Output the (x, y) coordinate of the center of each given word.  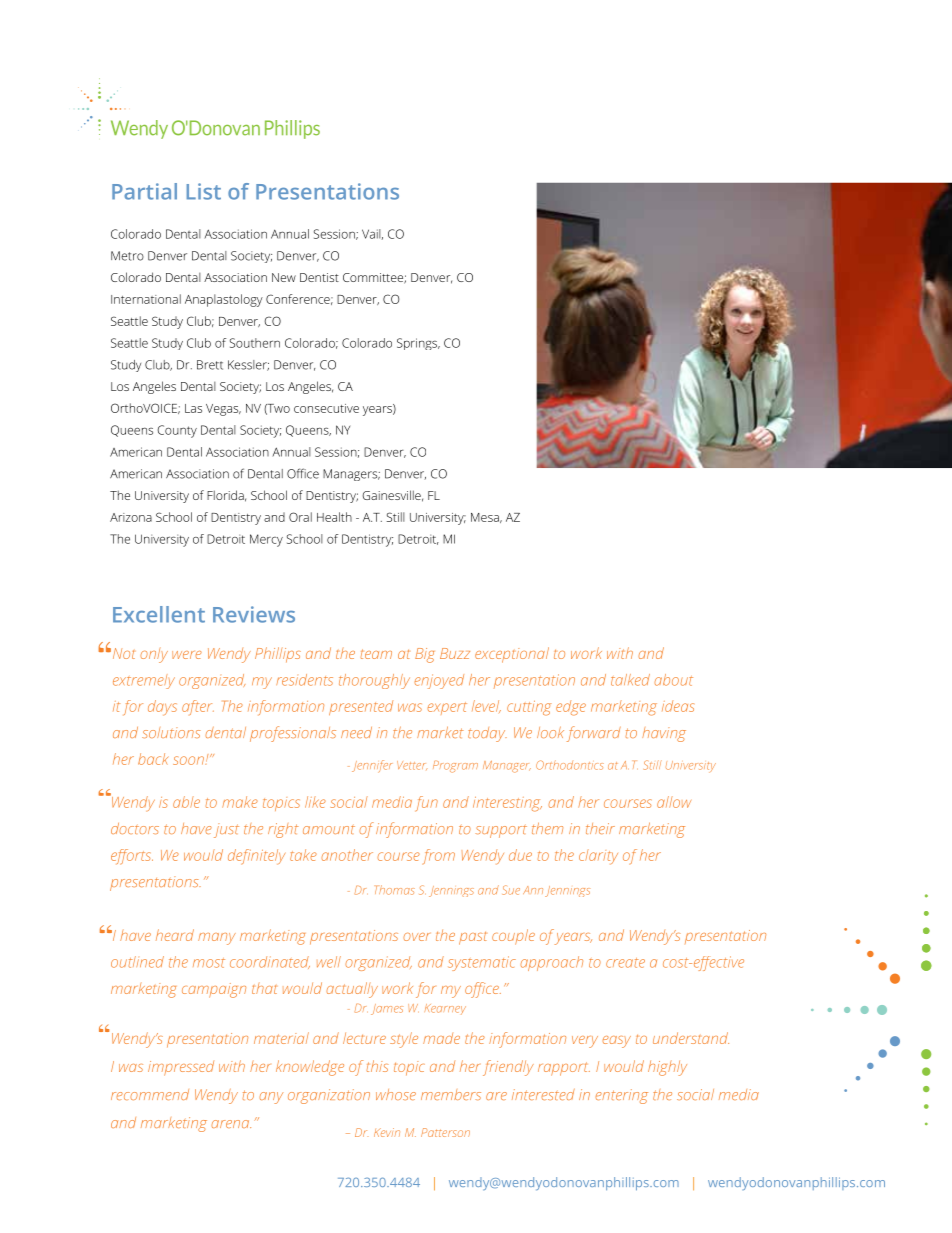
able (186, 802)
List (204, 191)
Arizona (131, 517)
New (284, 277)
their (600, 828)
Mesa (486, 518)
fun (426, 804)
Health (334, 517)
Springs (418, 344)
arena (231, 1124)
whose (396, 1094)
